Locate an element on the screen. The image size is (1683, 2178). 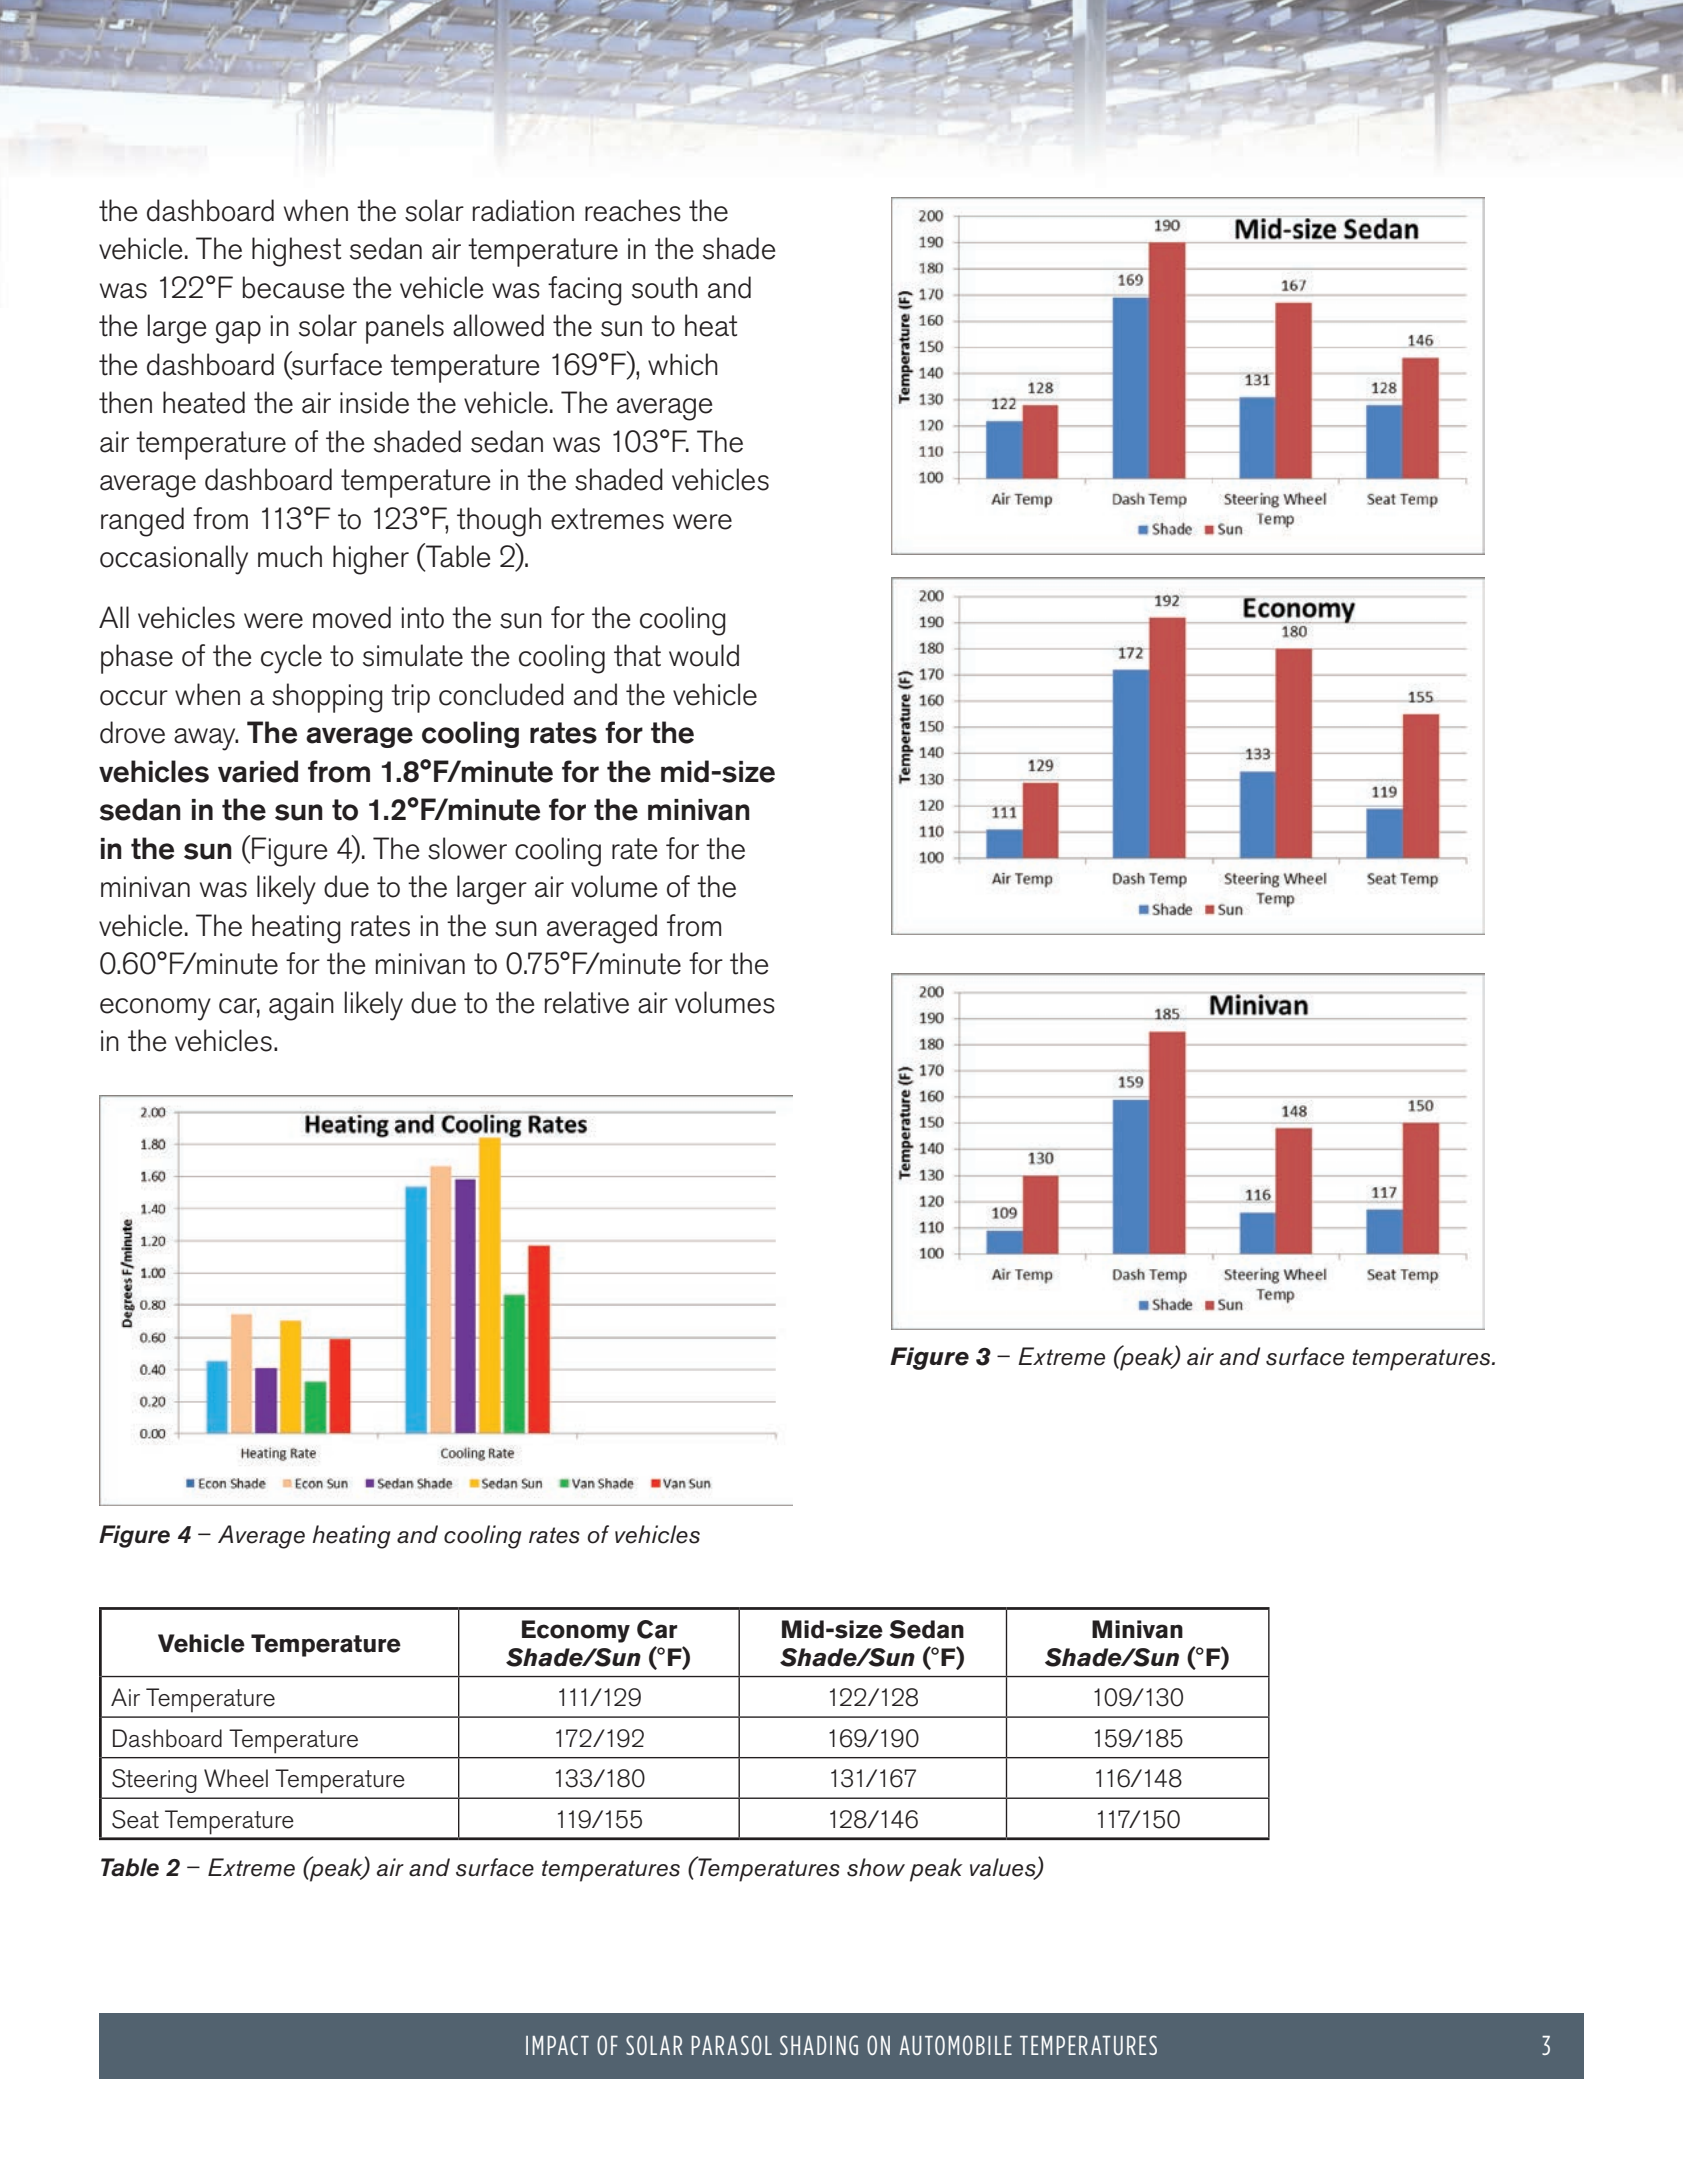
gap is located at coordinates (238, 332).
